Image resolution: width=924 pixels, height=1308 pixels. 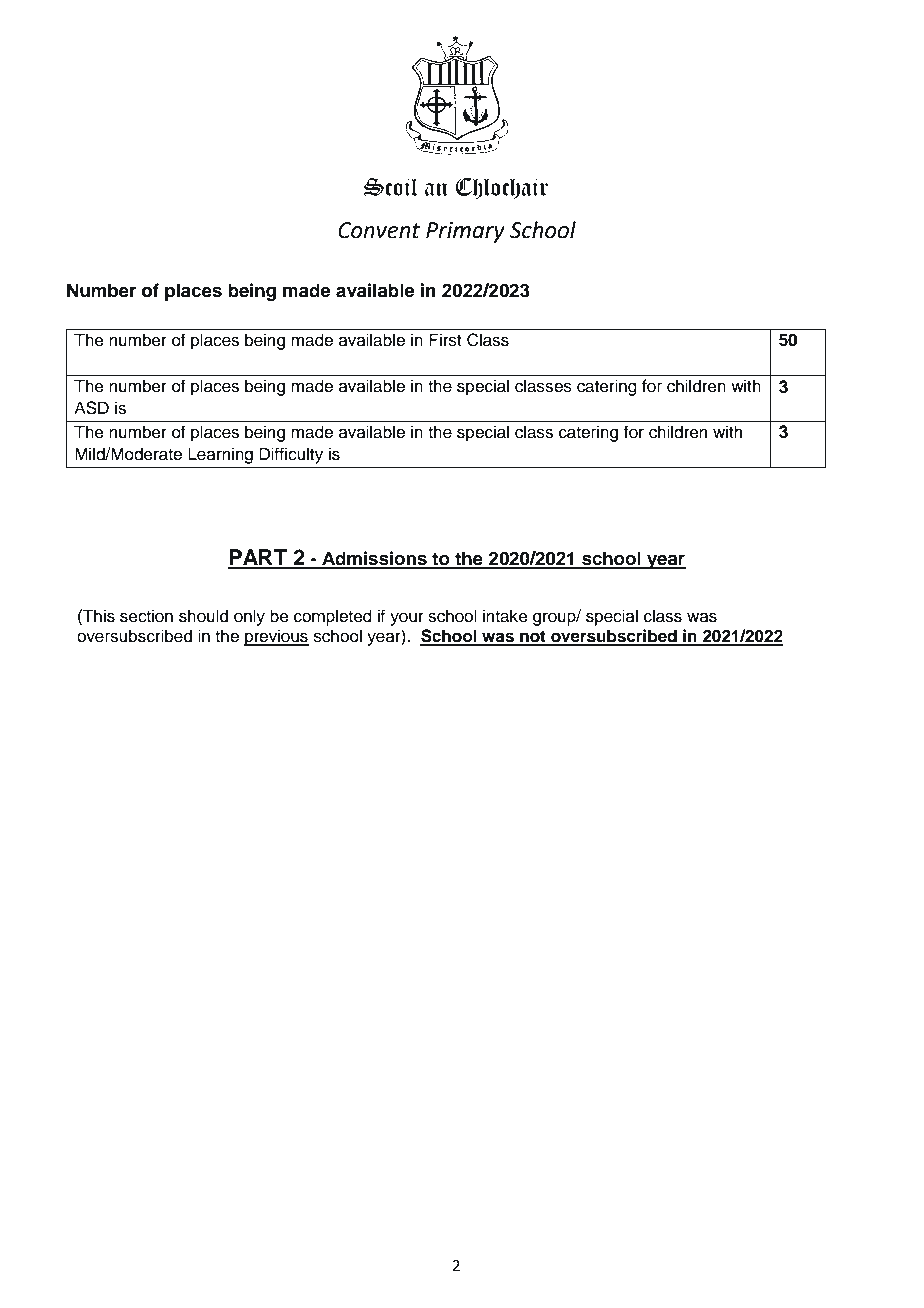 What do you see at coordinates (146, 616) in the page?
I see `section` at bounding box center [146, 616].
